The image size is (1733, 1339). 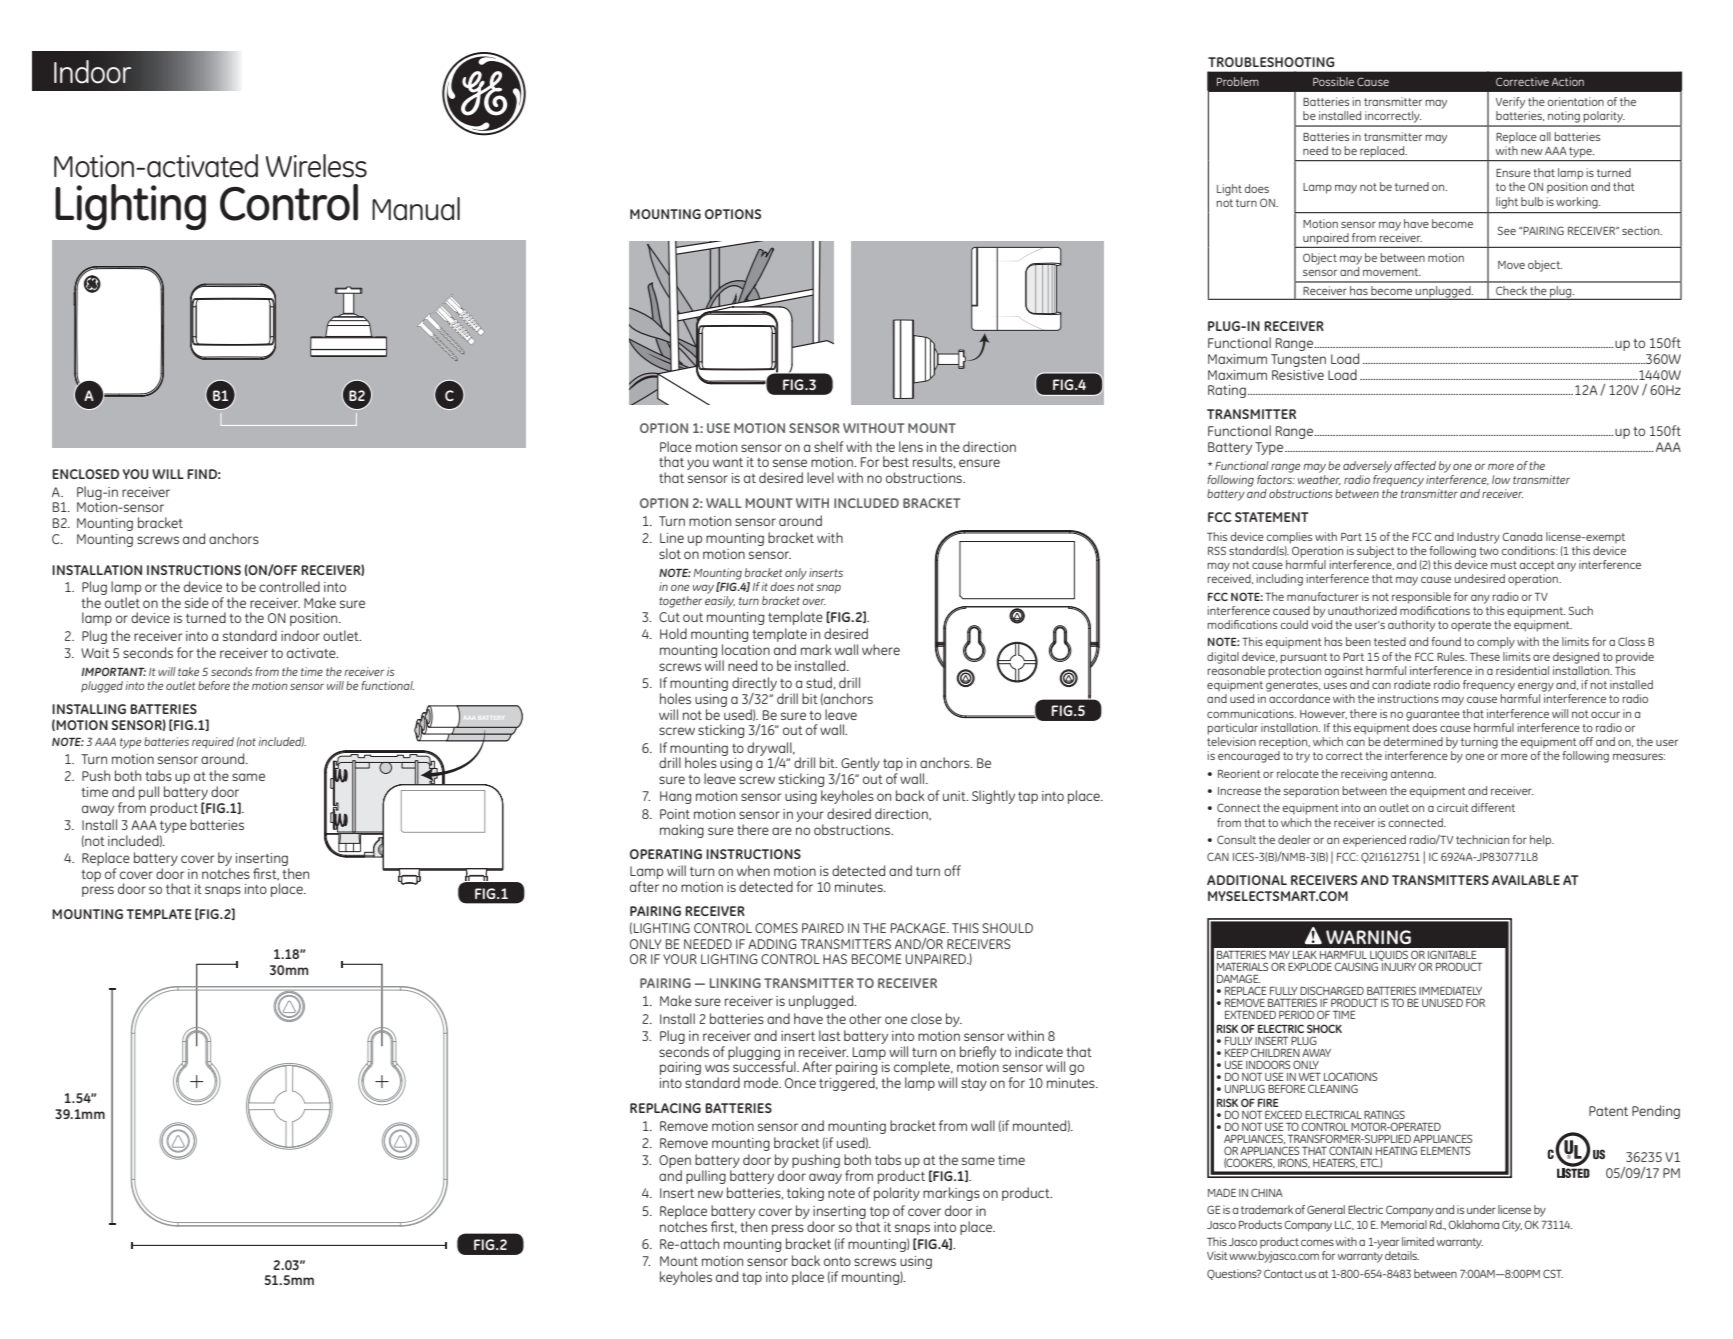 I want to click on onto, so click(x=837, y=1261).
